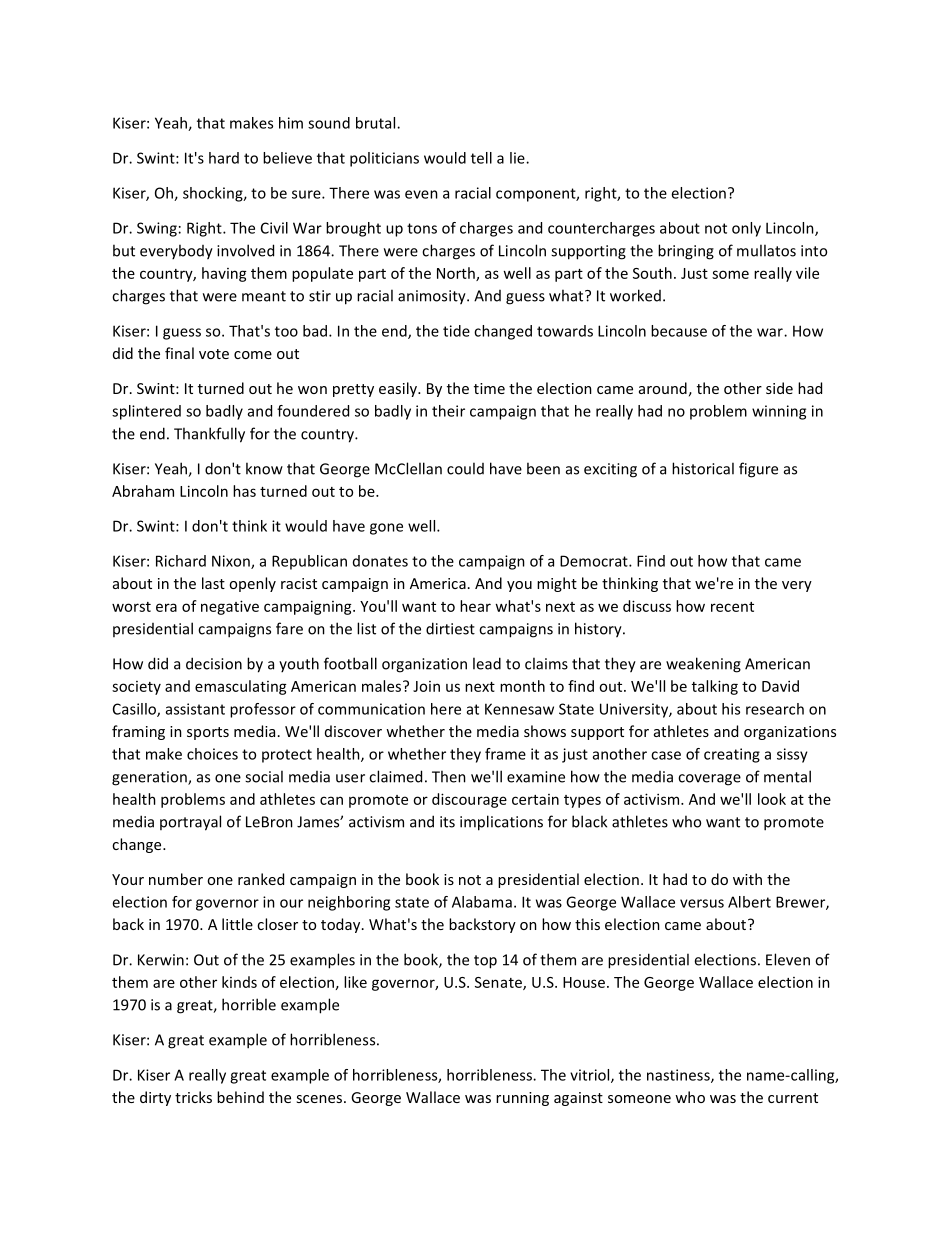 This screenshot has width=952, height=1233. What do you see at coordinates (449, 776) in the screenshot?
I see `Then` at bounding box center [449, 776].
